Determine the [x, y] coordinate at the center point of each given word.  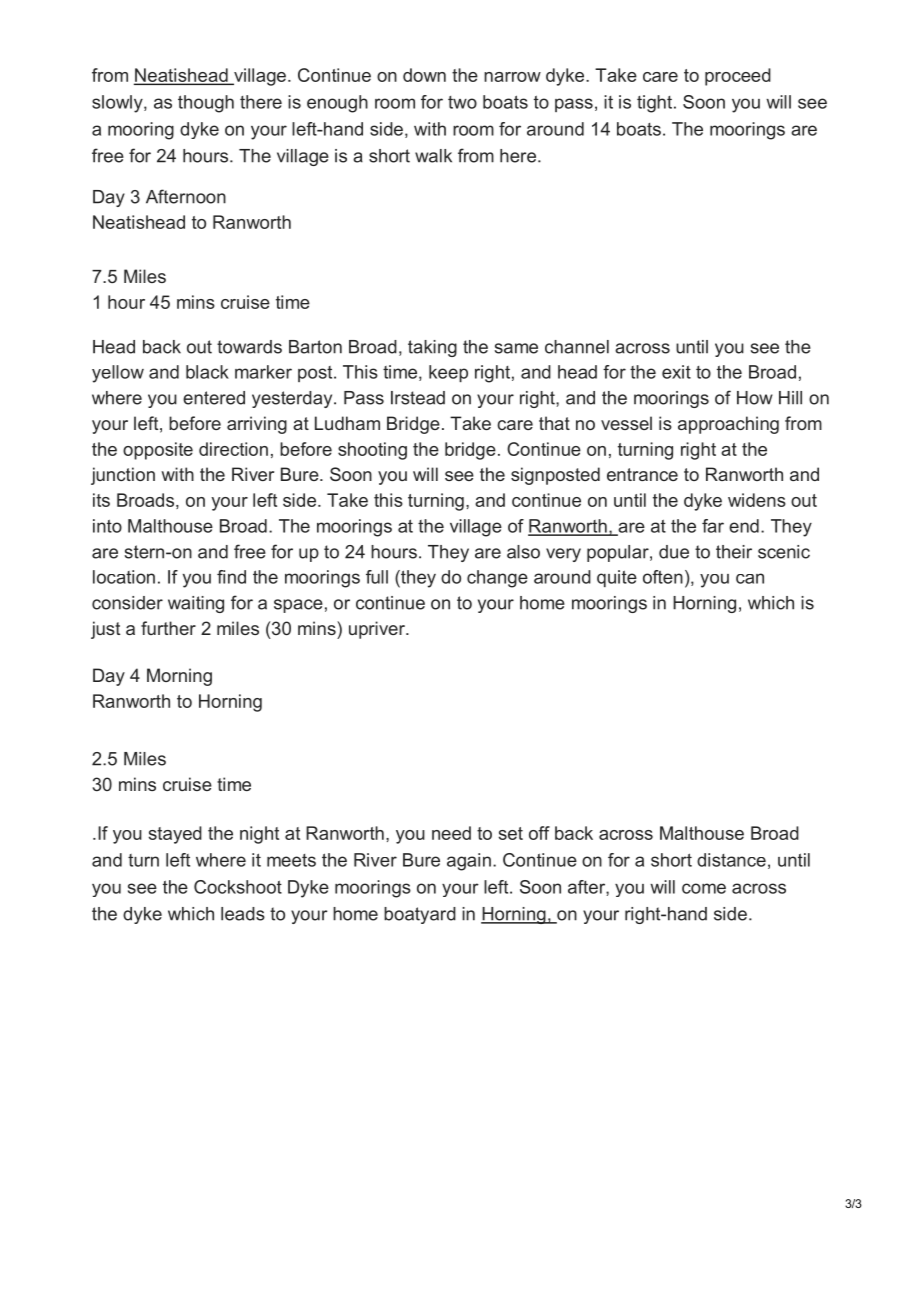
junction [123, 476]
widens [757, 500]
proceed [738, 77]
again [469, 862]
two [462, 102]
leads [243, 914]
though [206, 104]
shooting [372, 451]
